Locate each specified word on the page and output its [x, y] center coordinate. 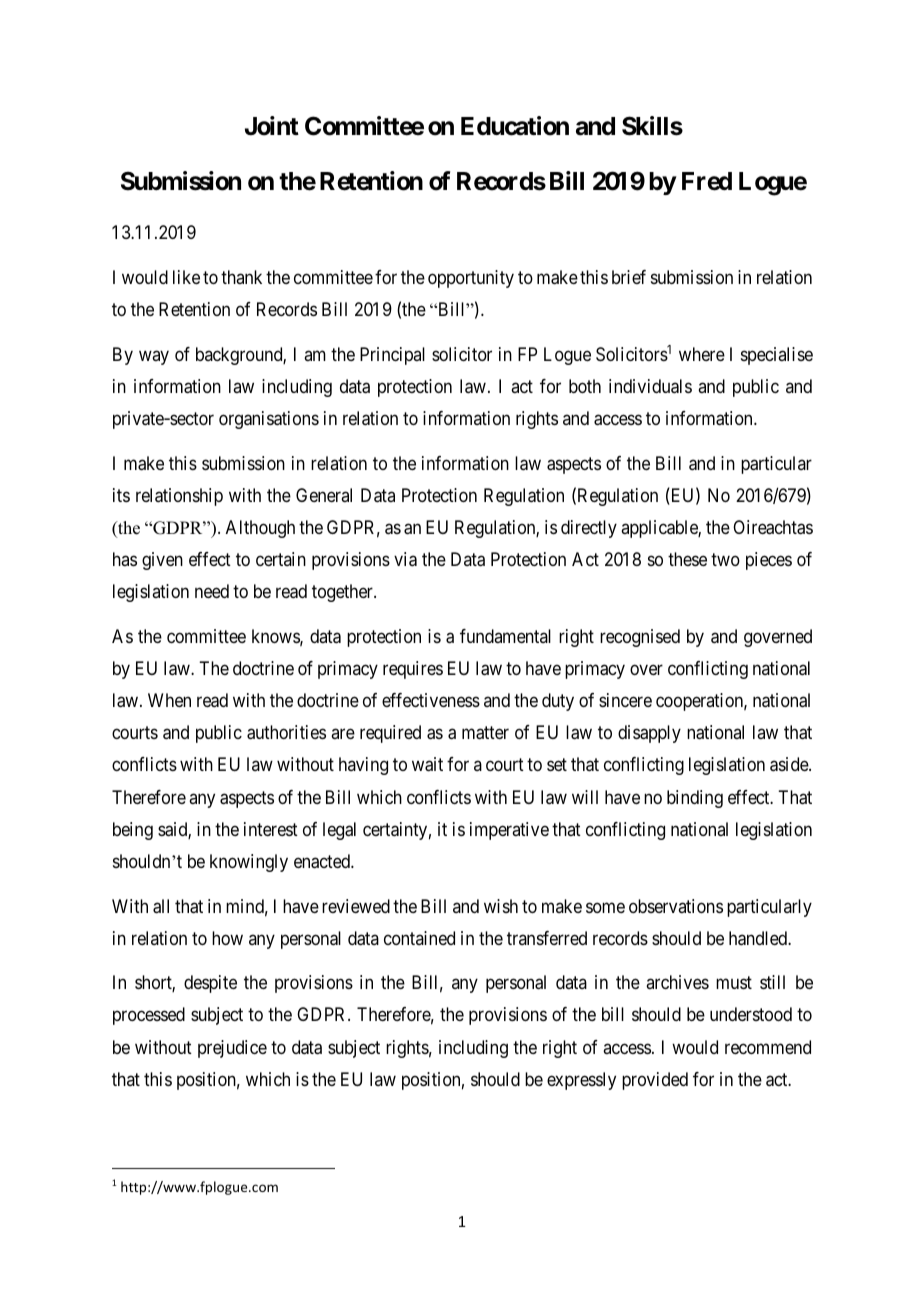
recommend [768, 1047]
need [212, 591]
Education [515, 126]
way [154, 357]
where [702, 354]
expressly [581, 1081]
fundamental [505, 636]
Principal [392, 356]
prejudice [232, 1049]
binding [695, 799]
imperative [509, 831]
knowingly [249, 863]
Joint [272, 126]
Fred [707, 181]
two [725, 559]
